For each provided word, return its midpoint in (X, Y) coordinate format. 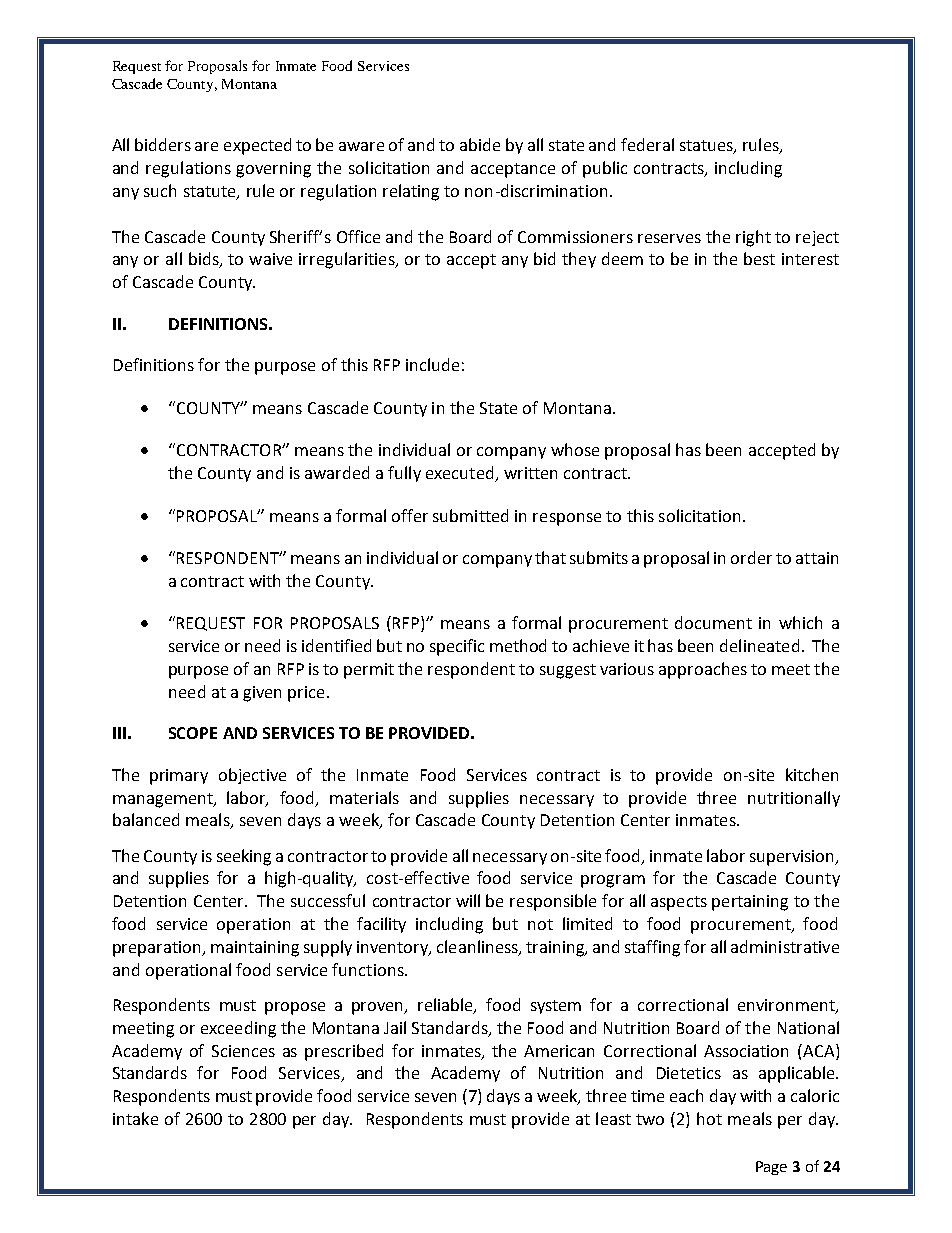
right (753, 238)
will (468, 900)
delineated (759, 645)
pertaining (750, 903)
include (432, 364)
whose (575, 449)
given (262, 694)
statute (211, 193)
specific (457, 647)
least (613, 1118)
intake (135, 1118)
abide (480, 144)
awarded (337, 472)
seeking (244, 857)
